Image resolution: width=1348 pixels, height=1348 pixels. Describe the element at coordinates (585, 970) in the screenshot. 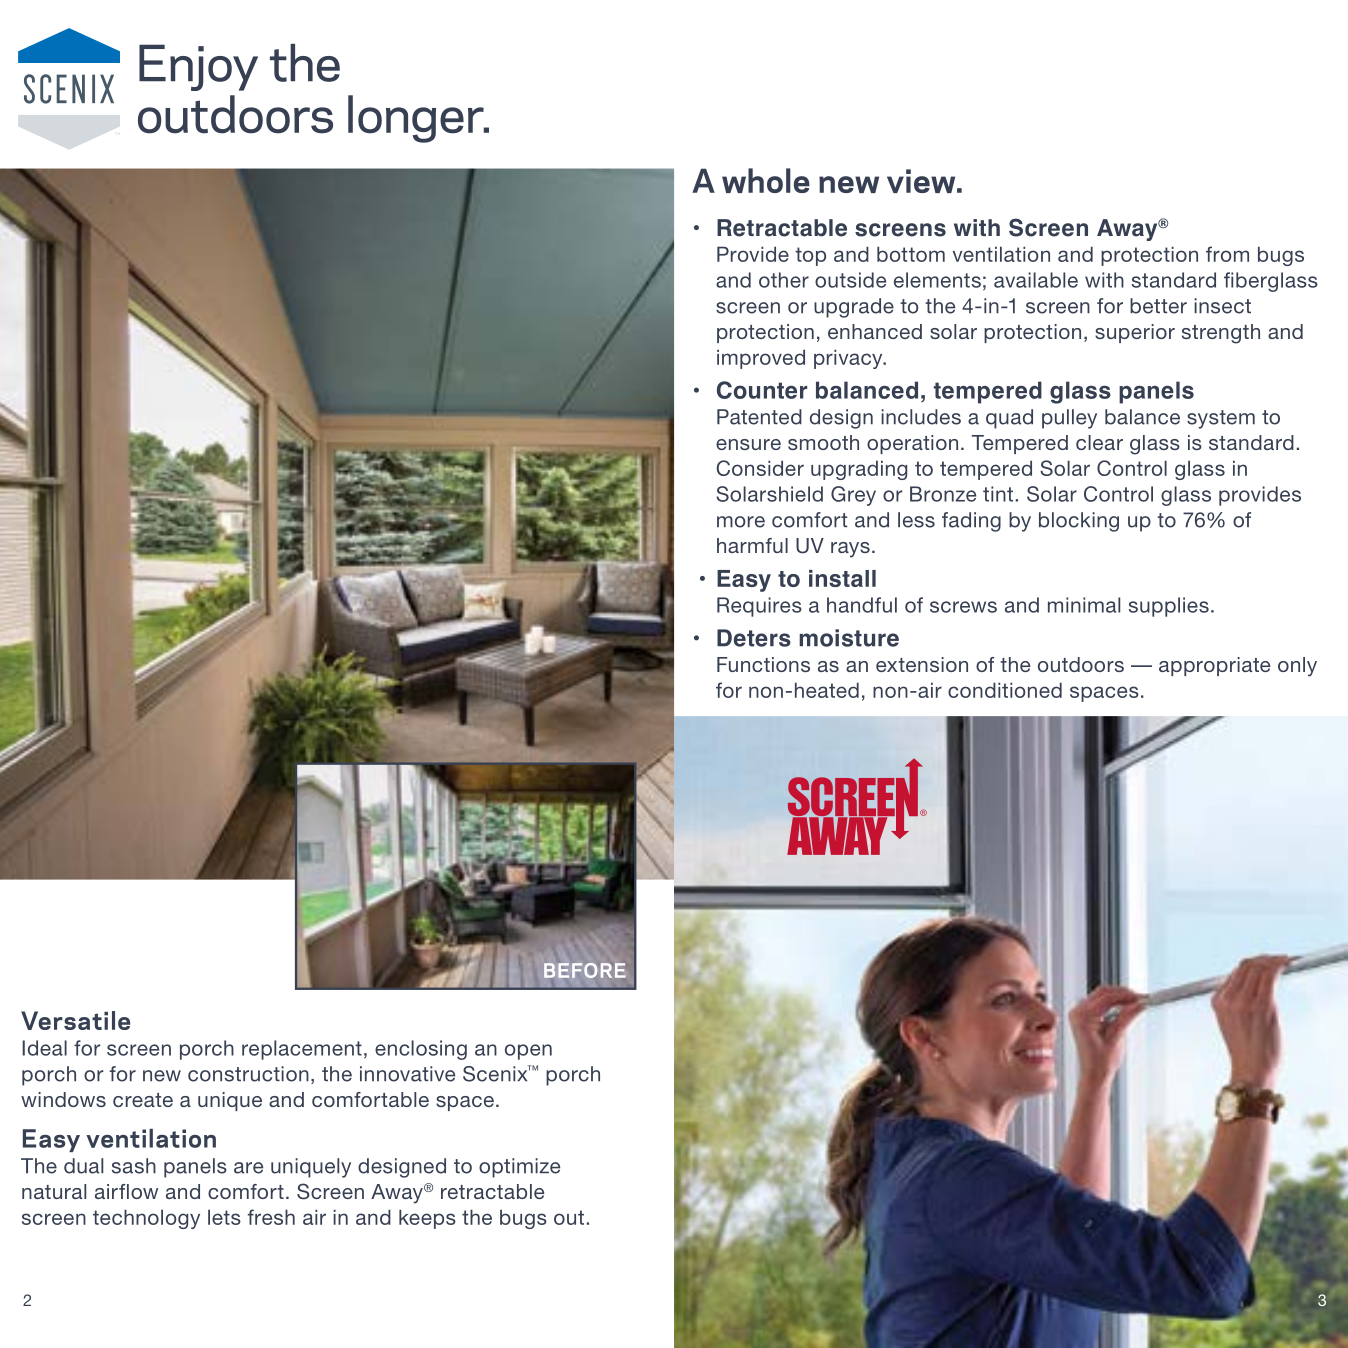

I see `BEFORE` at that location.
